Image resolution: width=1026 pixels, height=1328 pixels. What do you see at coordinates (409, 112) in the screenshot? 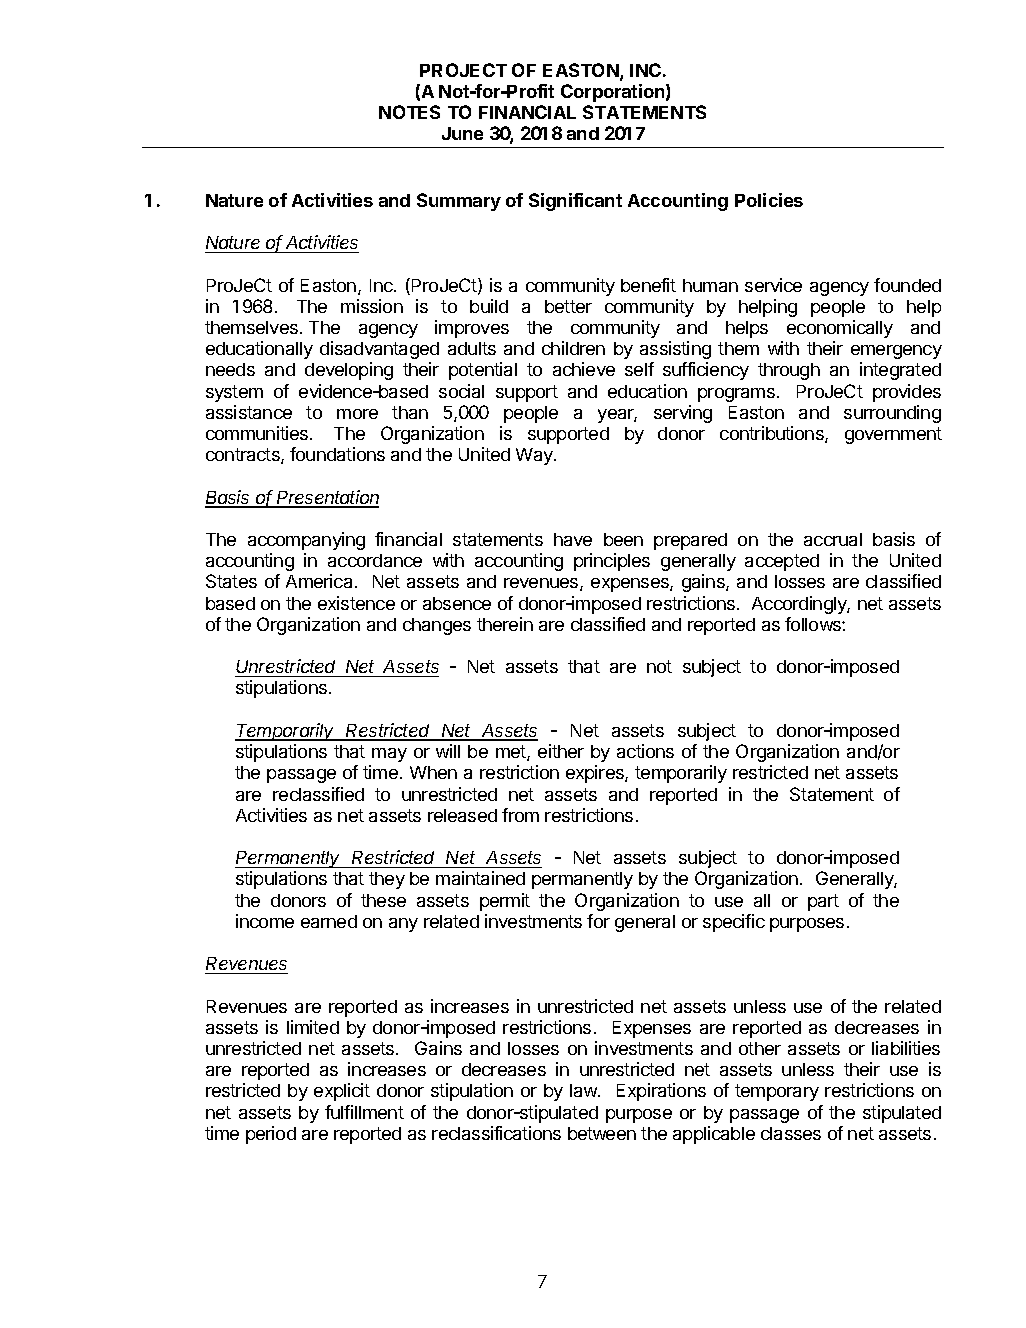
I see `NOTES` at bounding box center [409, 112].
